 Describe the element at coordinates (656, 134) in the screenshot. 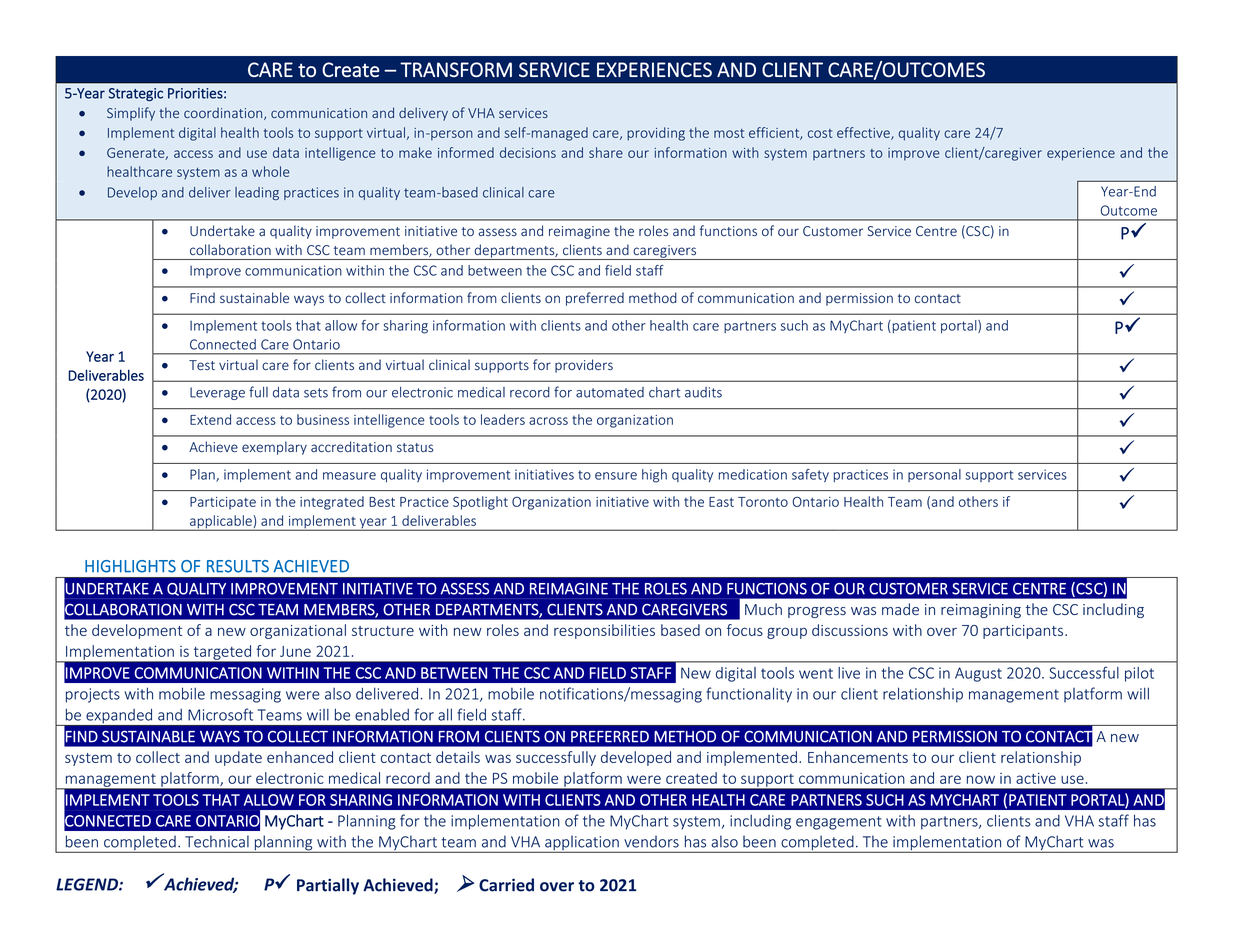

I see `providing` at that location.
